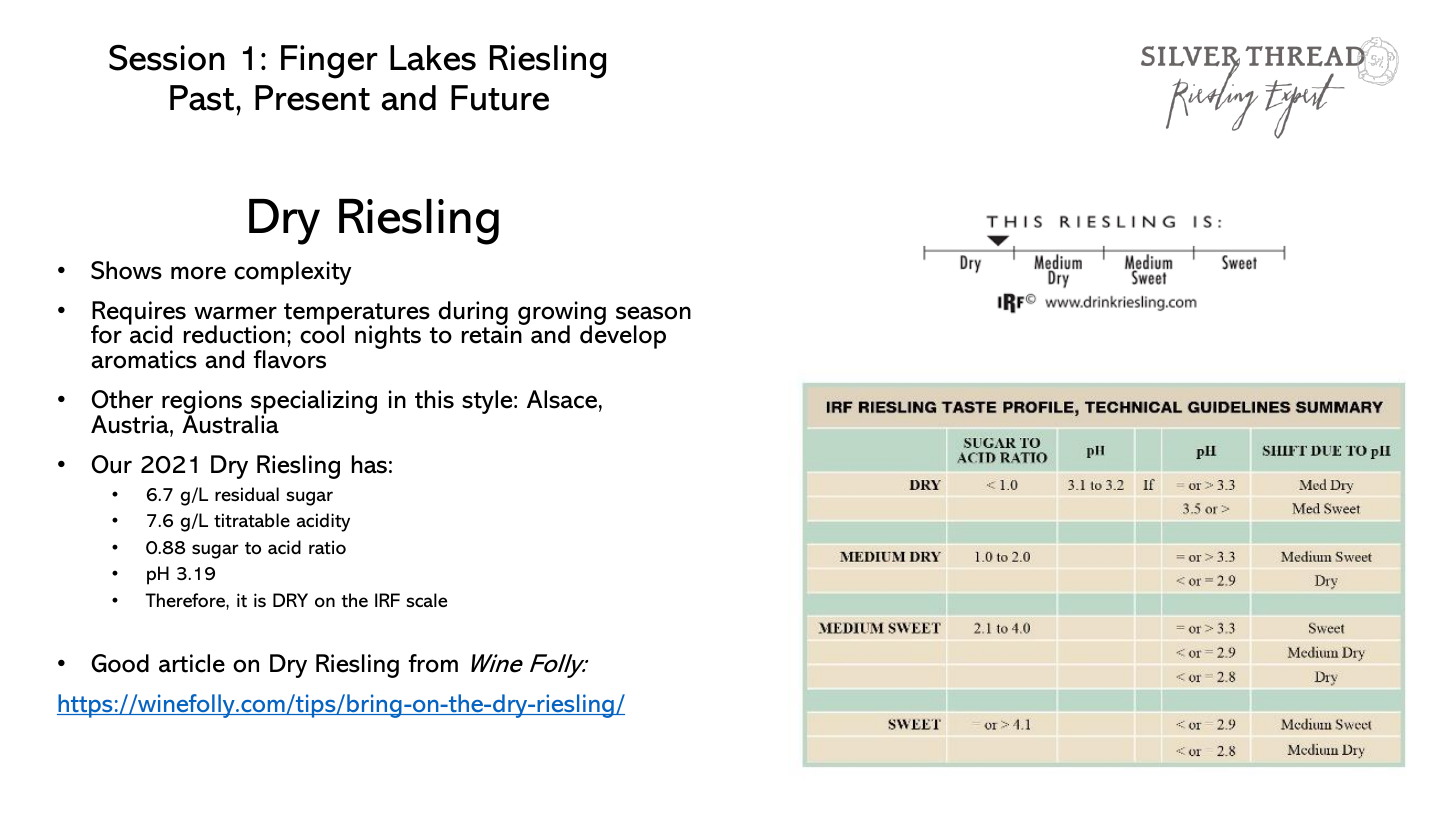 This image has height=819, width=1456. What do you see at coordinates (433, 663) in the image?
I see `from` at bounding box center [433, 663].
